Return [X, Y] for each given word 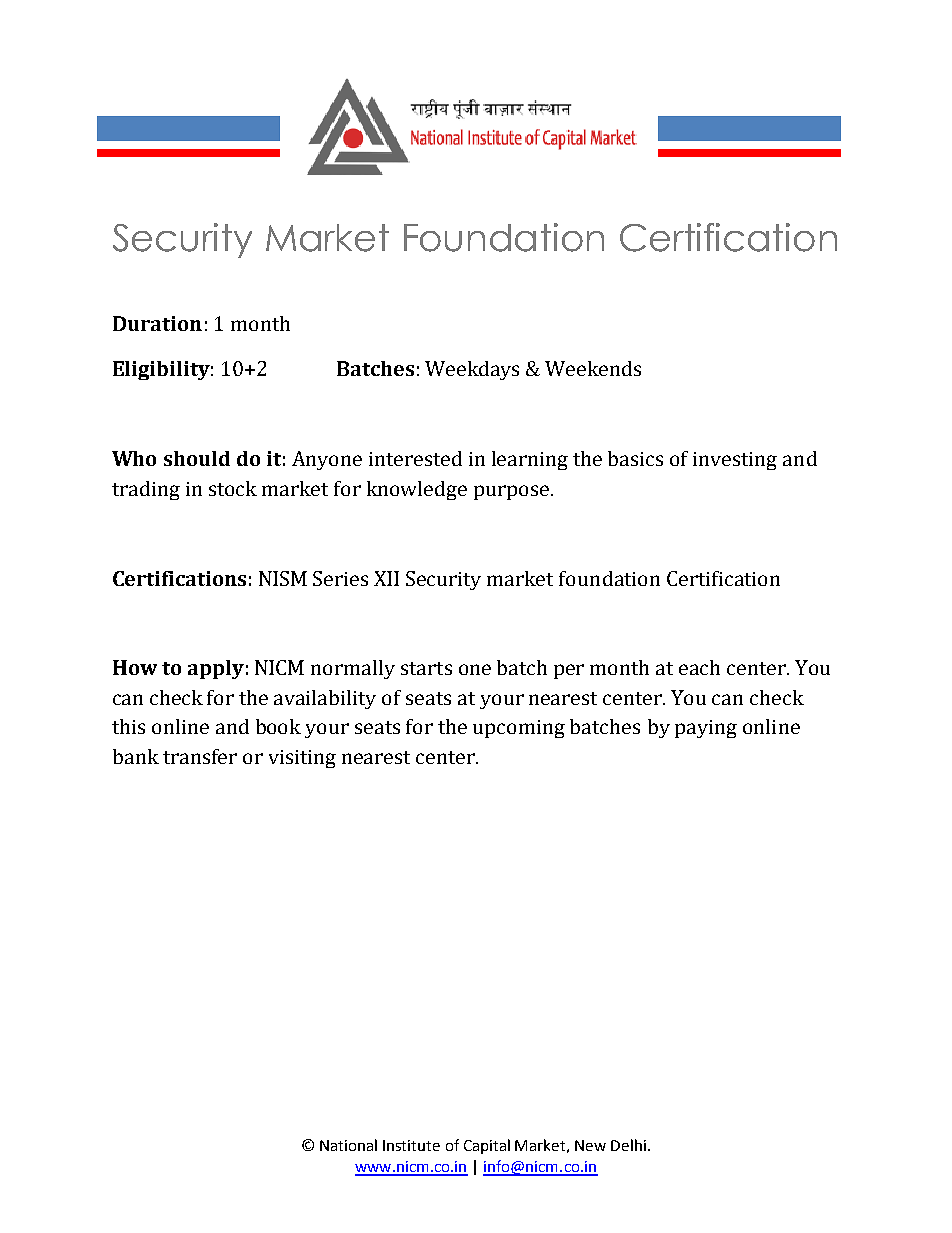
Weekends [593, 368]
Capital [487, 1146]
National [348, 1145]
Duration [157, 323]
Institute [411, 1145]
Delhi [628, 1145]
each [699, 667]
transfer [200, 756]
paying [706, 729]
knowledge [417, 490]
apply [216, 669]
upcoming [519, 729]
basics [635, 458]
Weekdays [472, 370]
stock [233, 488]
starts [426, 668]
